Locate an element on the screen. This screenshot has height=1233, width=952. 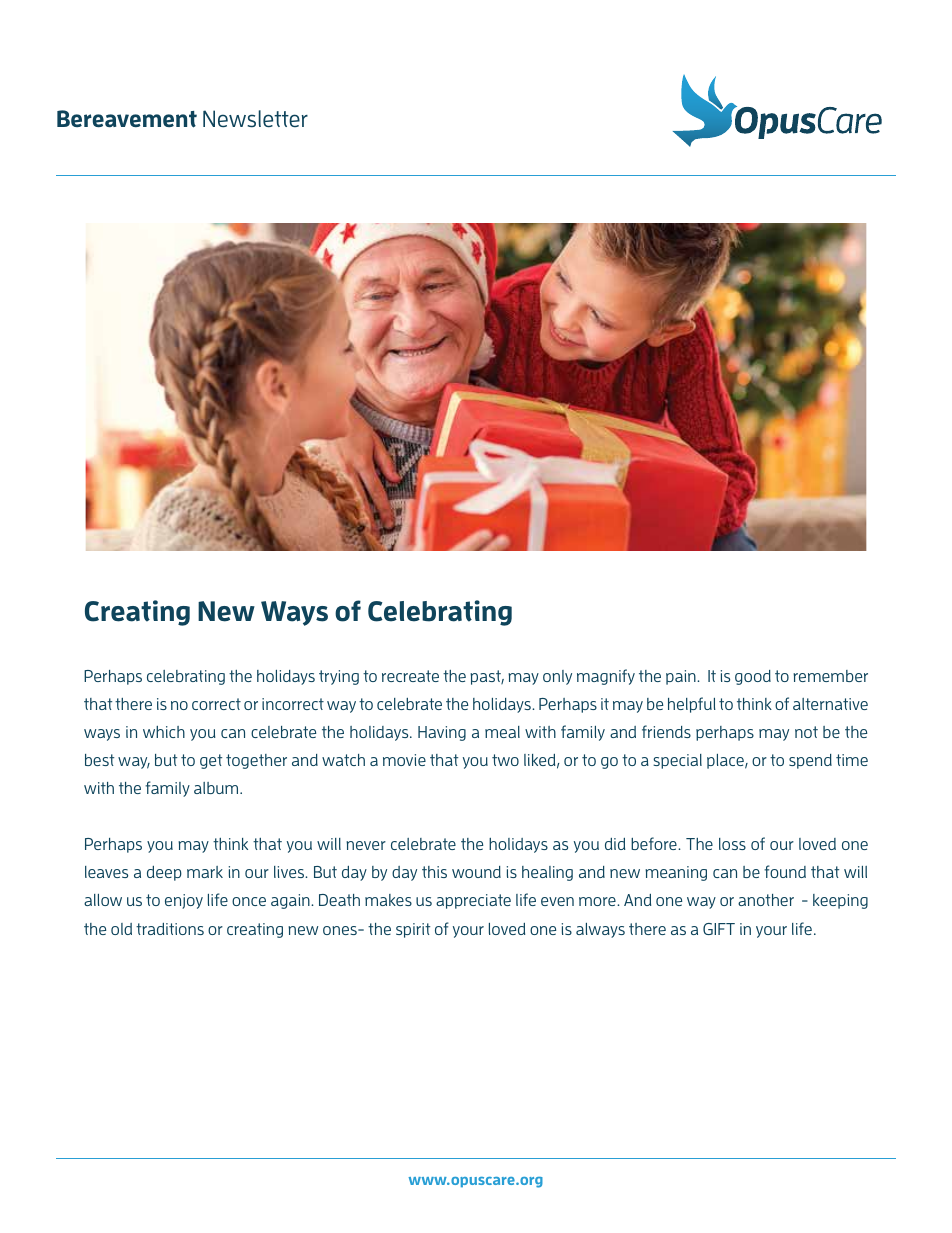
Newsletter is located at coordinates (255, 119).
